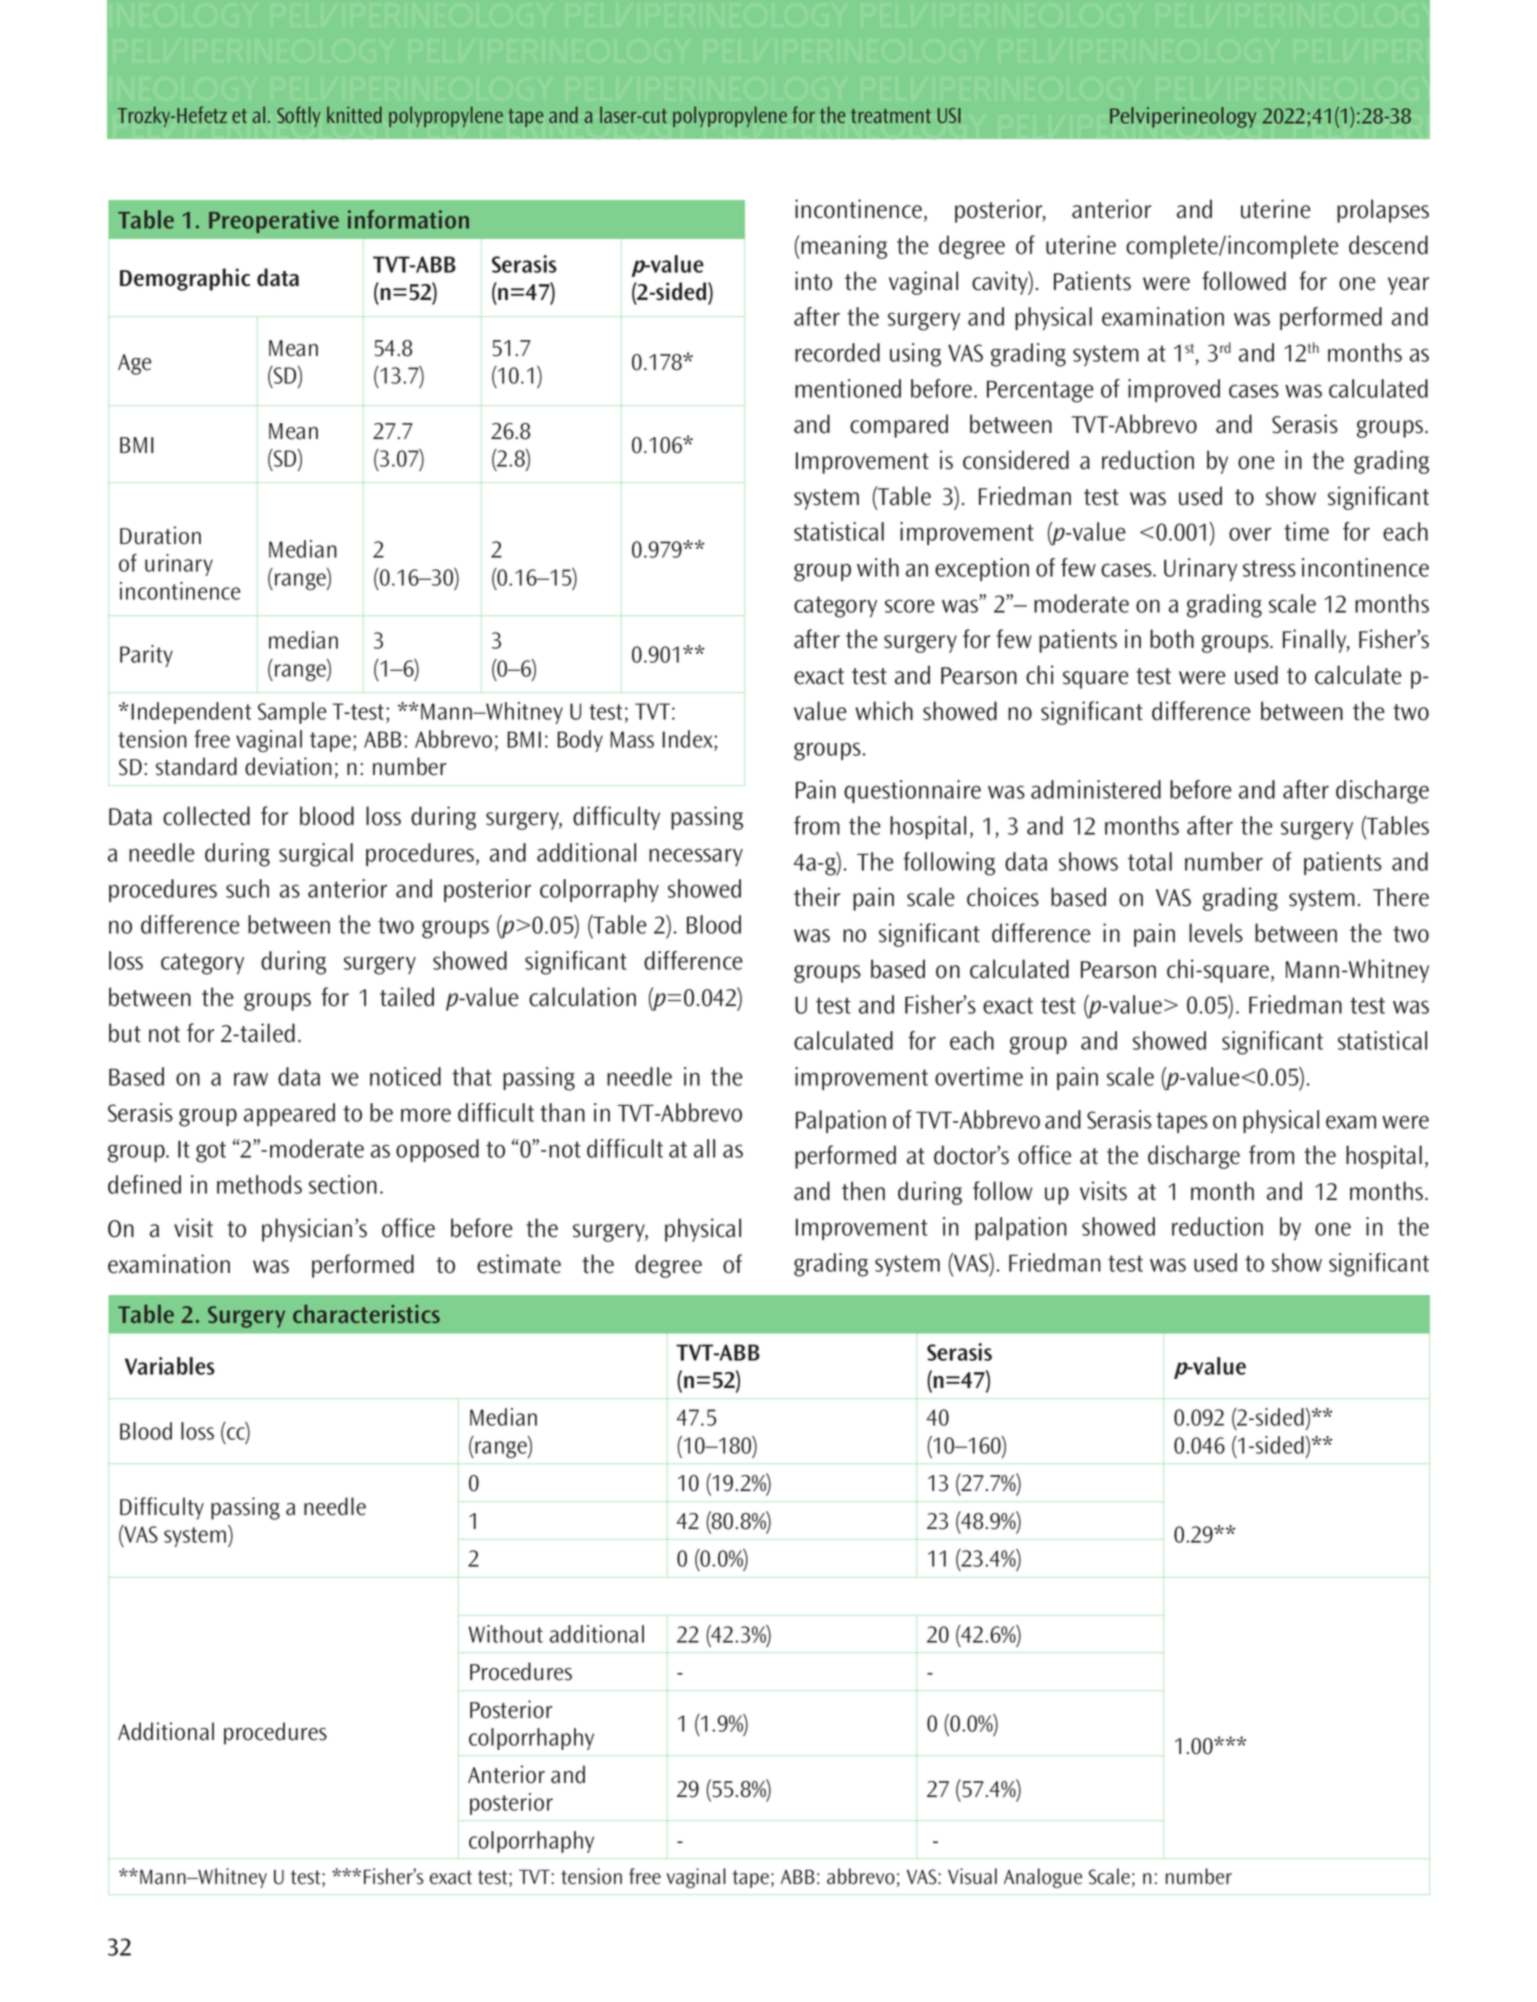 The image size is (1537, 2002). Describe the element at coordinates (972, 1876) in the screenshot. I see `Visual` at that location.
